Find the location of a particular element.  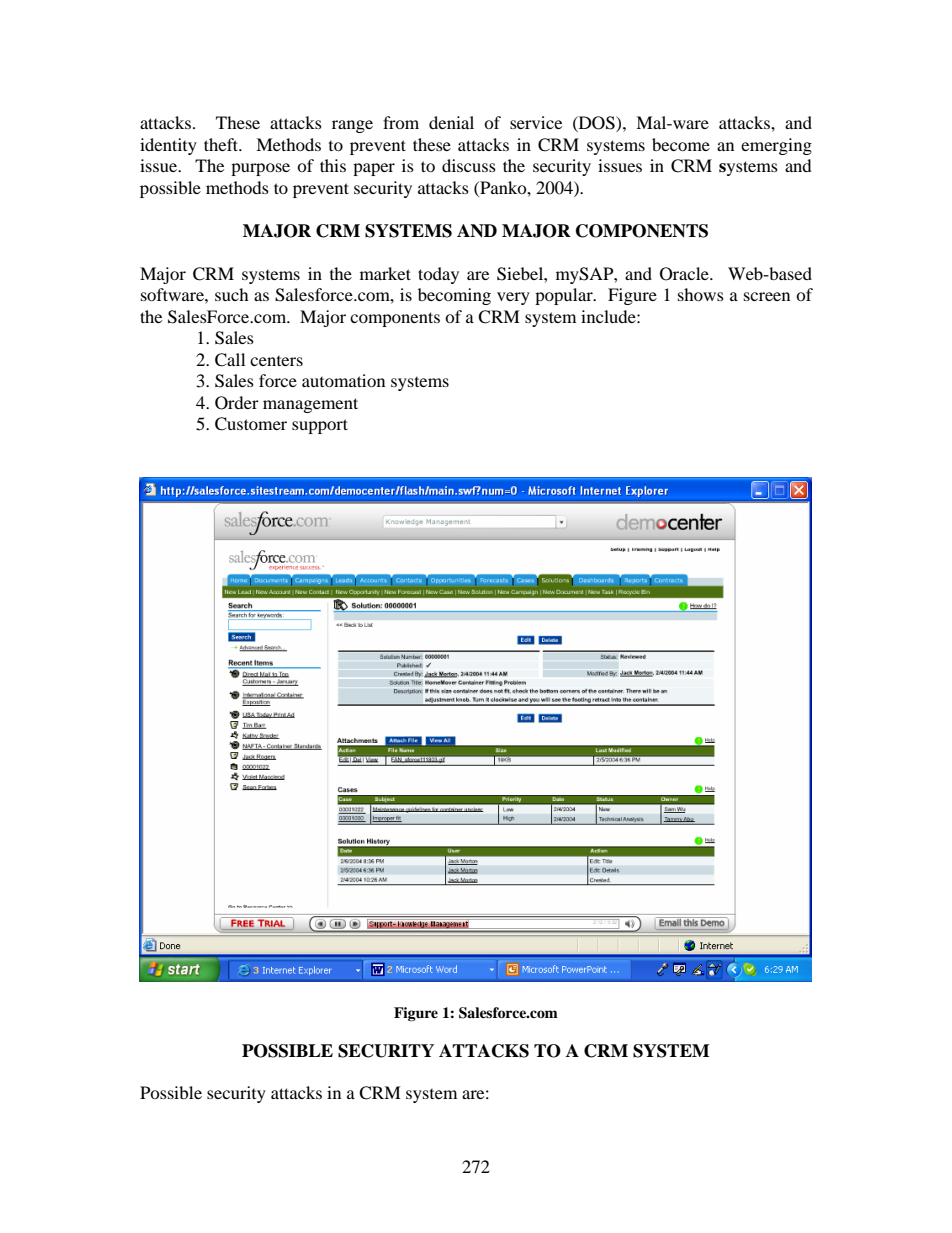

Customer is located at coordinates (251, 424).
